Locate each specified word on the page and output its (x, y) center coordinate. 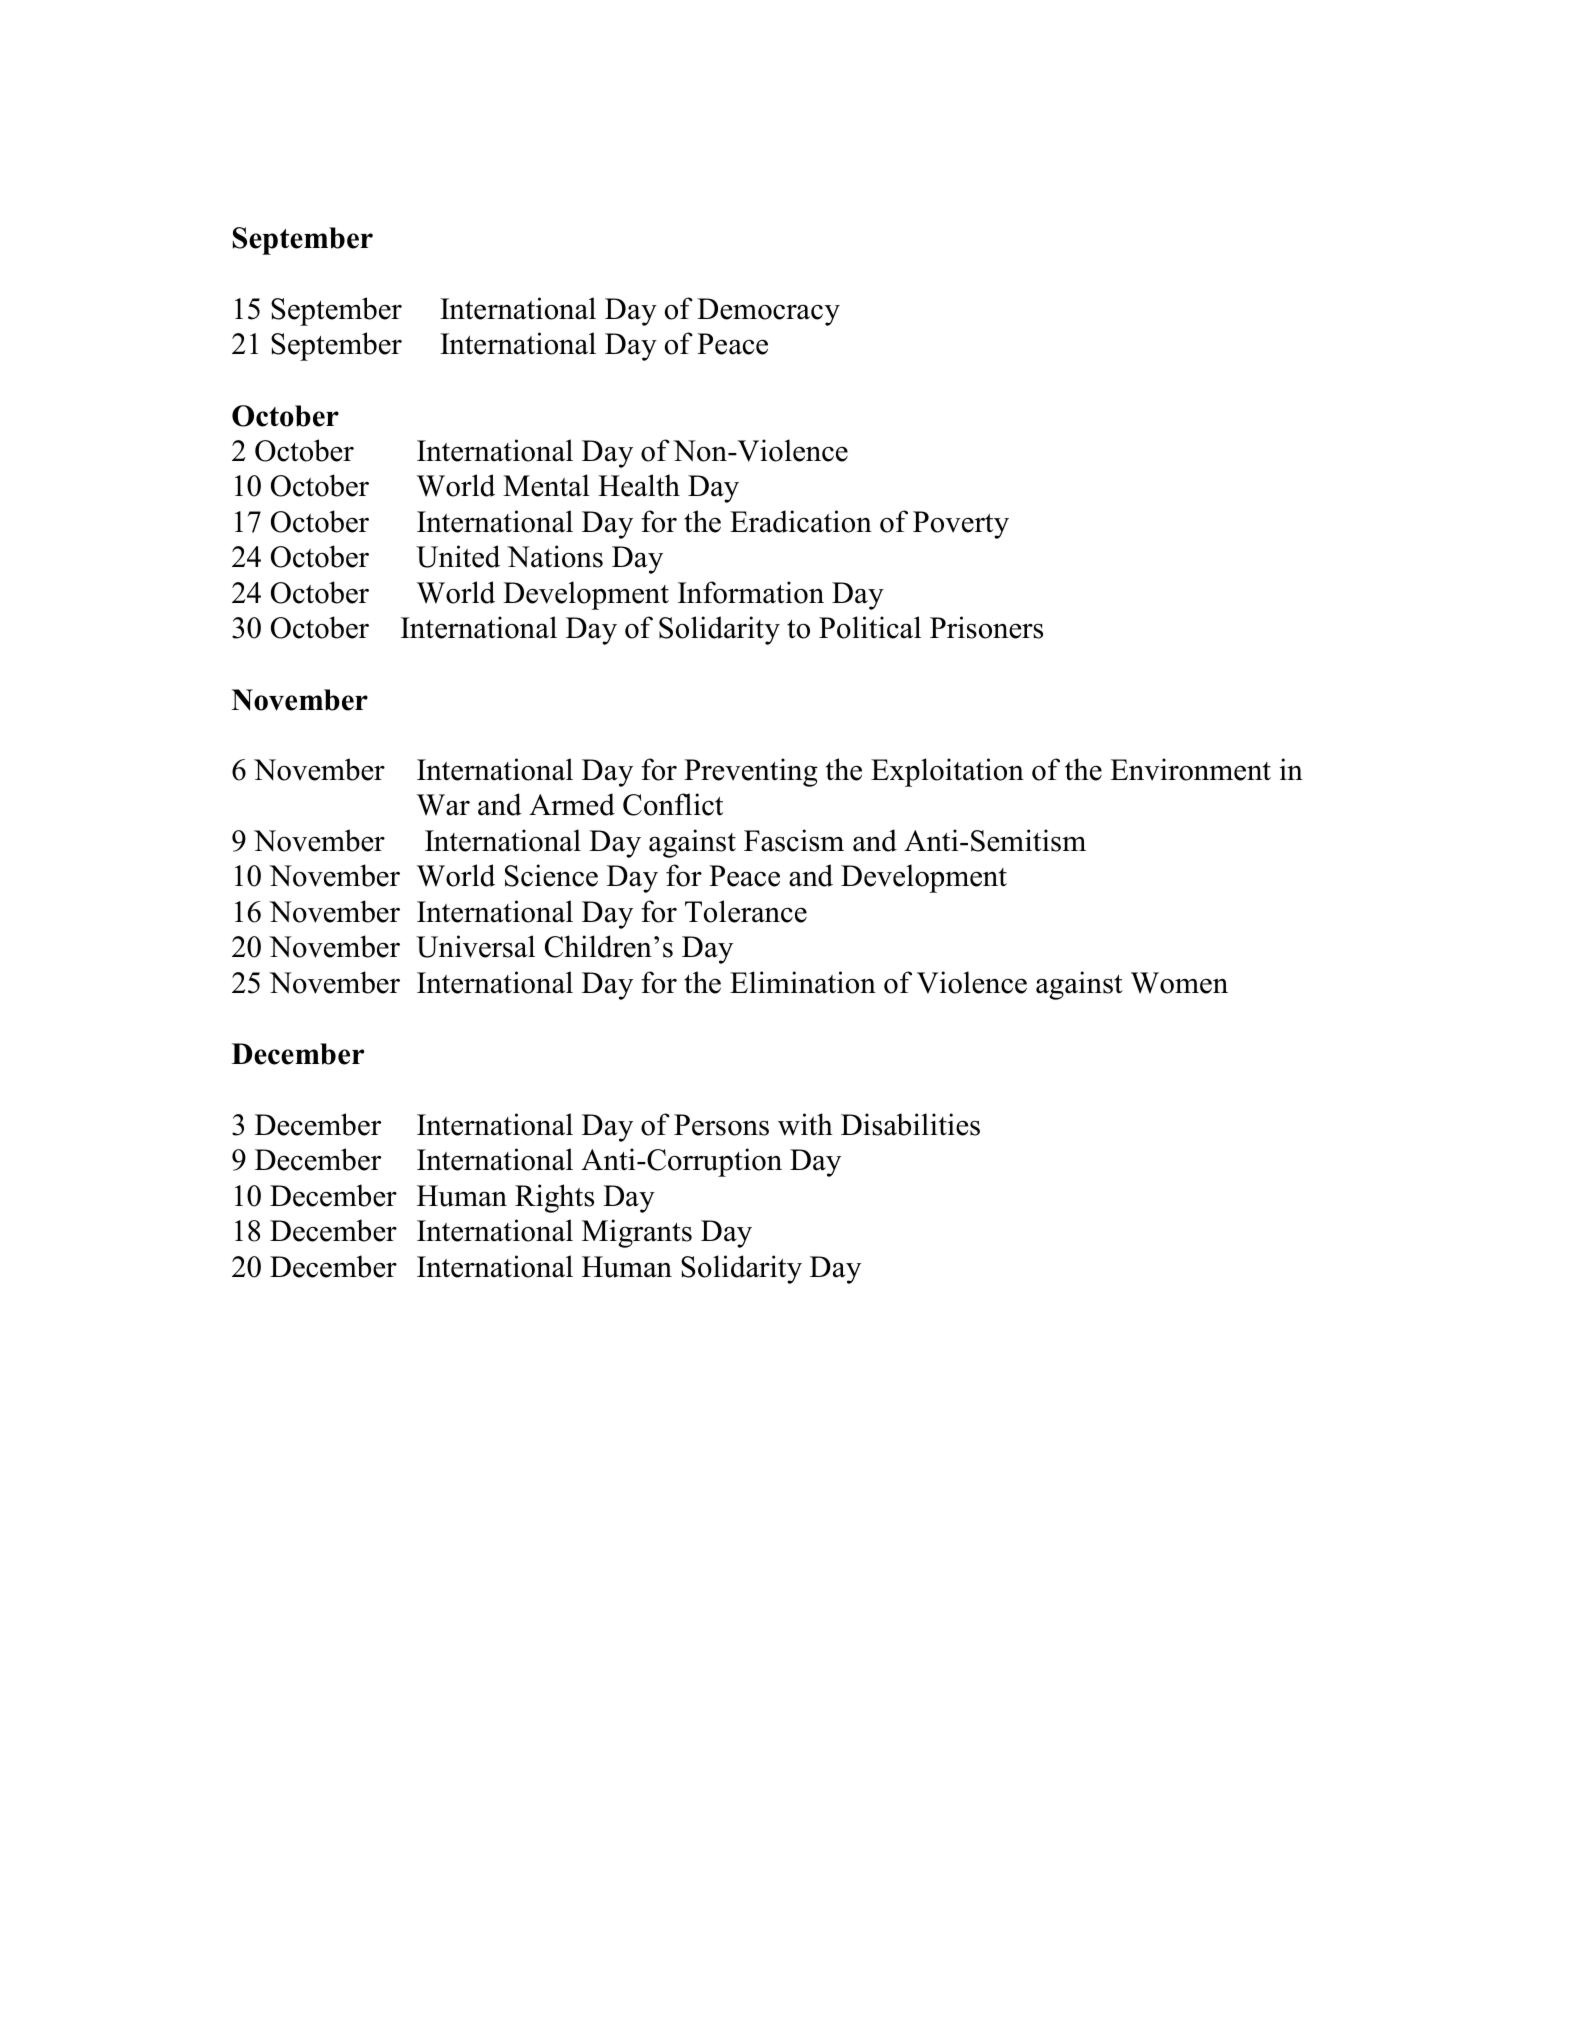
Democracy (768, 312)
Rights (554, 1198)
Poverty (961, 525)
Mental (546, 485)
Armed (572, 804)
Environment (1190, 769)
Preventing (751, 772)
